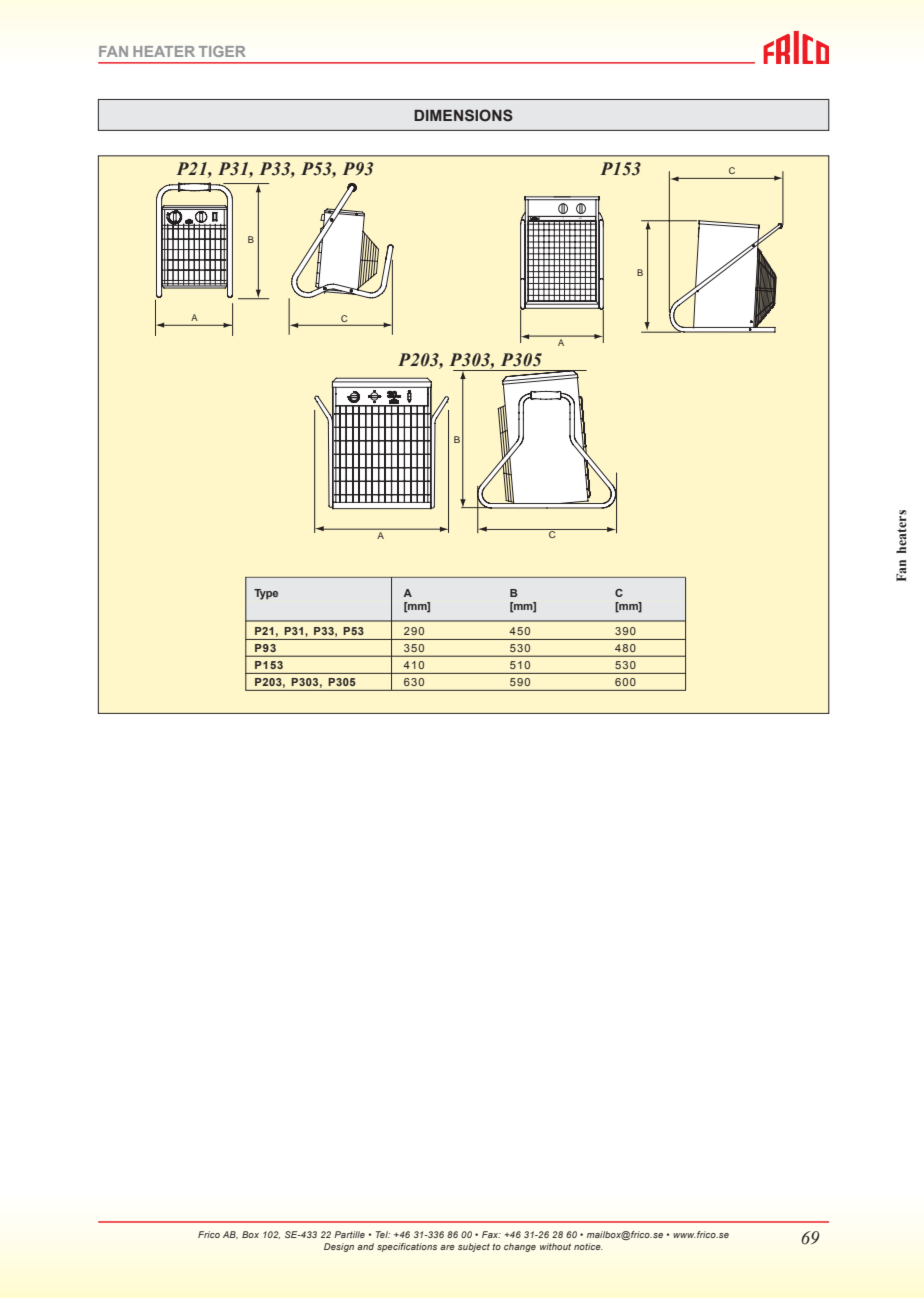  I want to click on TIGER, so click(222, 51).
